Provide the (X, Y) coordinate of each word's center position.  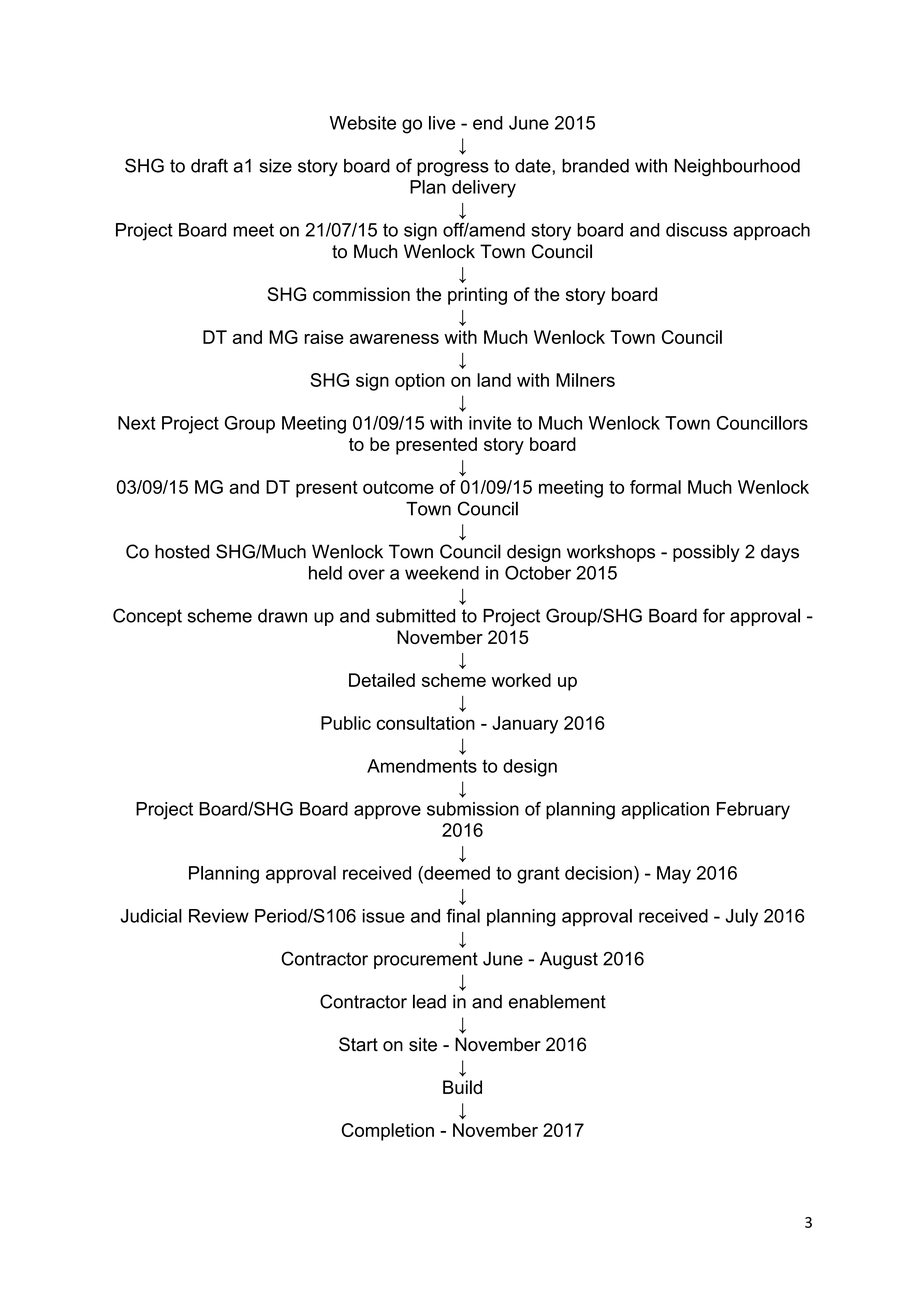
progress (453, 169)
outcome (398, 487)
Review (219, 916)
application (665, 810)
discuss (696, 230)
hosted (182, 551)
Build (462, 1087)
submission (473, 809)
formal (655, 487)
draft (209, 165)
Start (358, 1044)
